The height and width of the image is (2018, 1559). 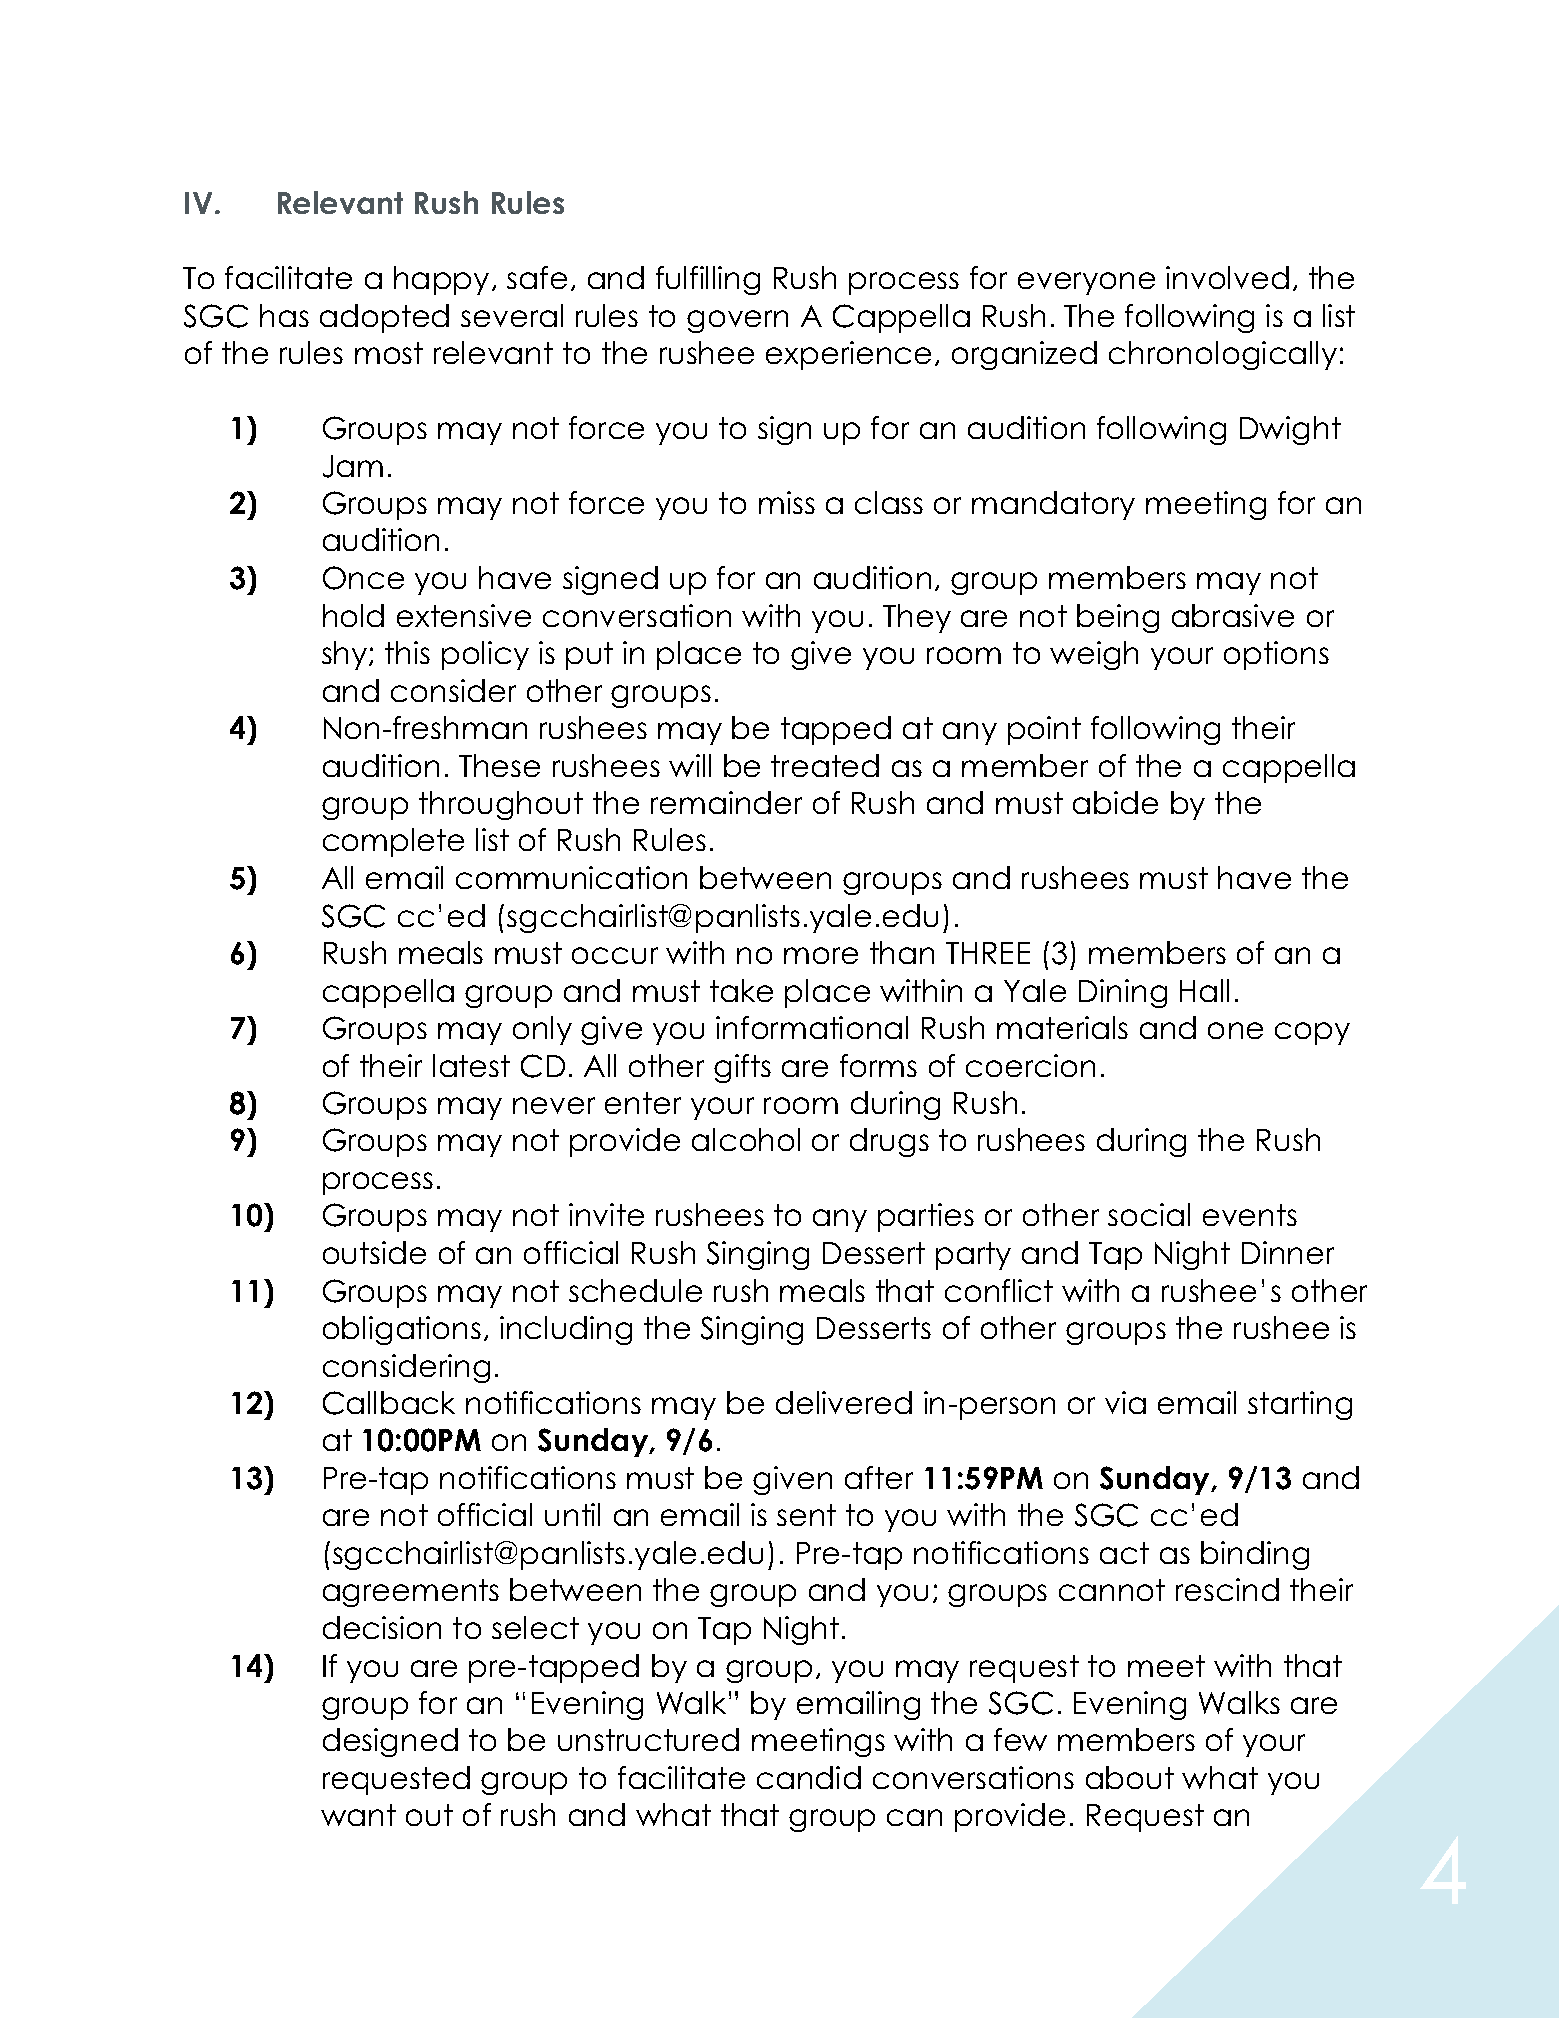 I want to click on want, so click(x=358, y=1815).
